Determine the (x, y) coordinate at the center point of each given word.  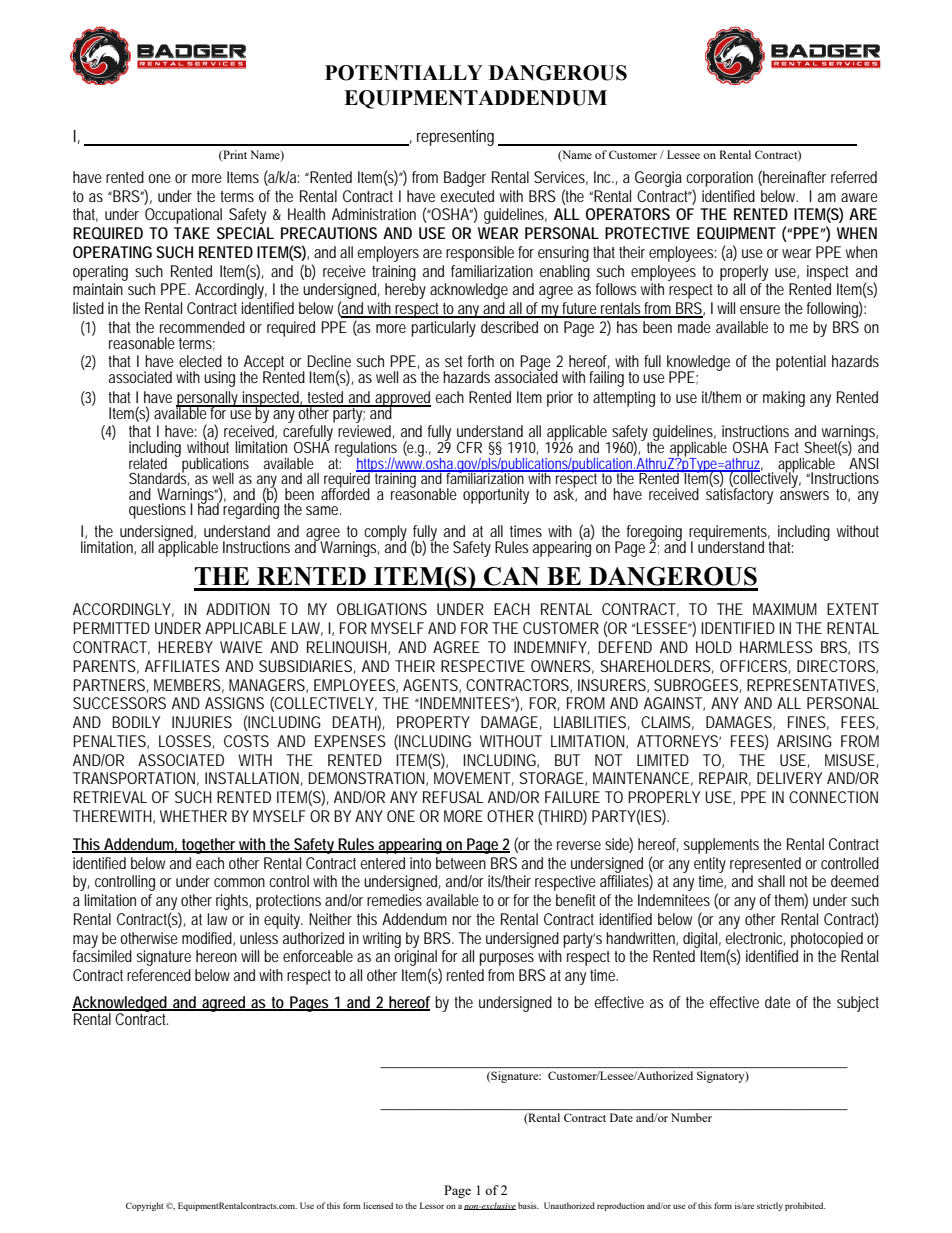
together (208, 846)
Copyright (145, 1206)
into (420, 863)
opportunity (496, 496)
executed (467, 196)
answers (804, 495)
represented (765, 865)
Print (234, 155)
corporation (719, 179)
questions (157, 511)
